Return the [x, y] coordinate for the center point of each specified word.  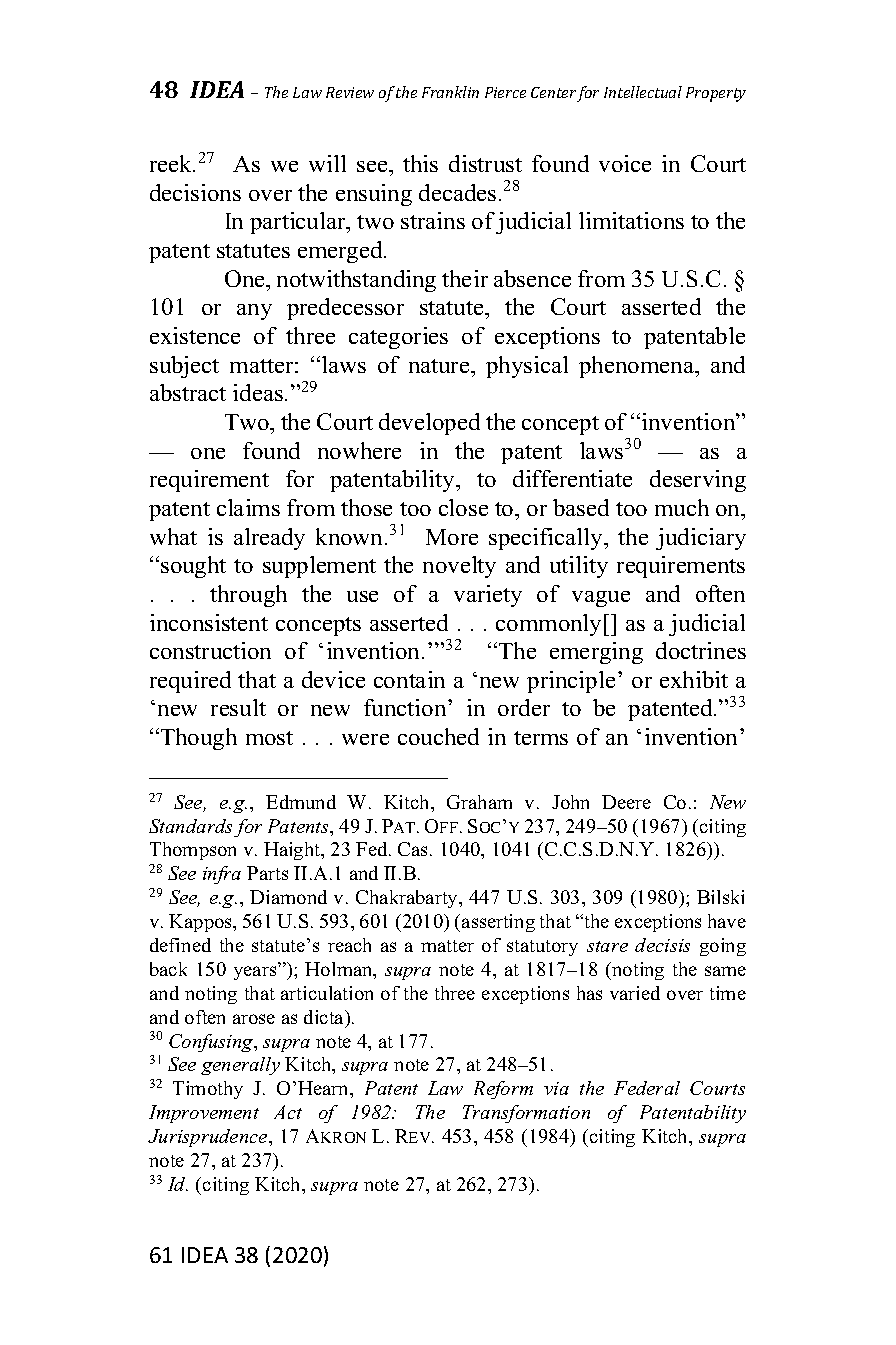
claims [248, 507]
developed [429, 424]
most [269, 738]
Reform [503, 1090]
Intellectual [643, 92]
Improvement [204, 1114]
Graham [479, 802]
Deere [626, 802]
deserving [698, 481]
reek [172, 163]
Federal [647, 1088]
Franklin [450, 92]
